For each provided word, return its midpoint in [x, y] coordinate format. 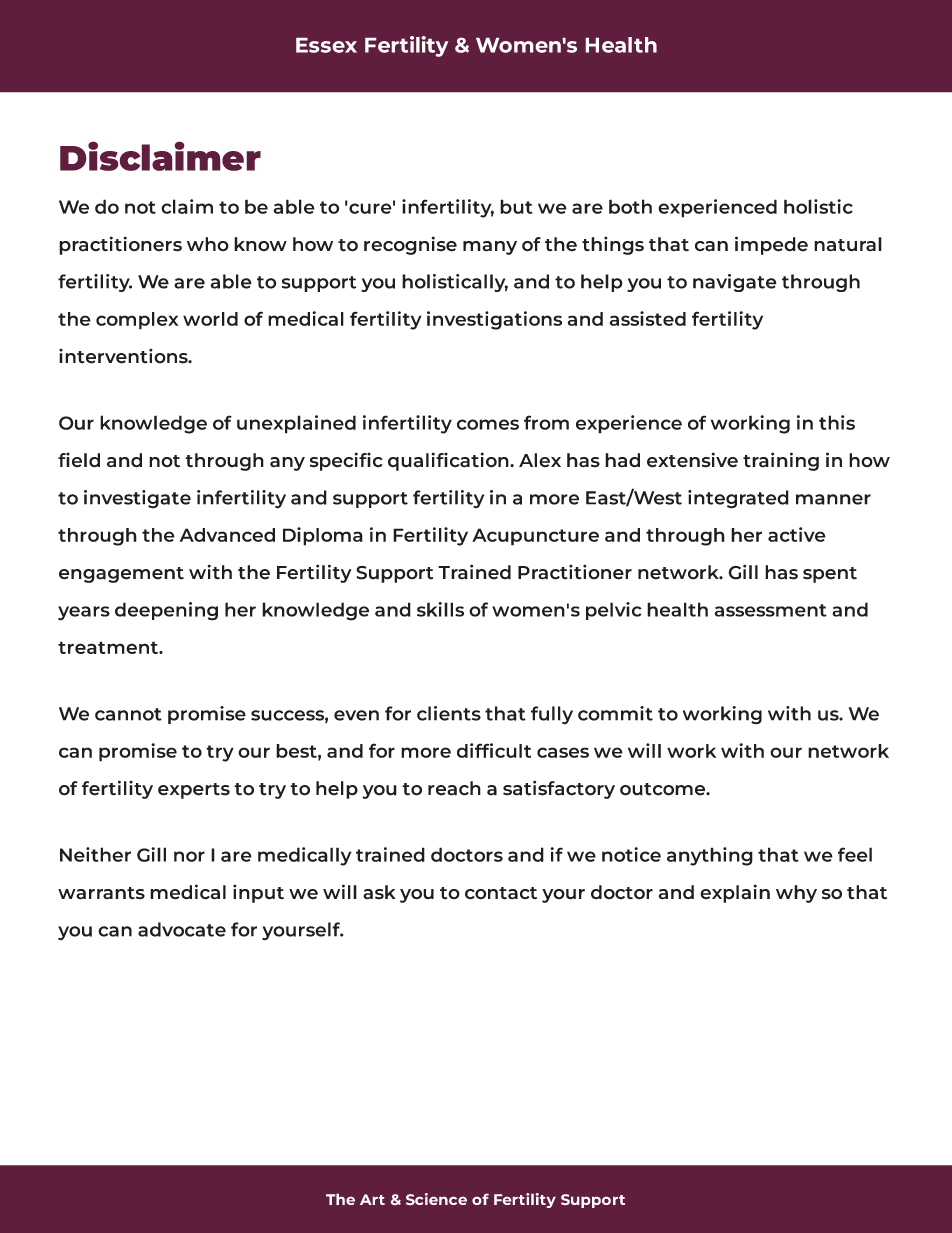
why [796, 894]
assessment [770, 610]
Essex [326, 45]
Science [436, 1199]
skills [440, 609]
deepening [166, 611]
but [516, 206]
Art [372, 1199]
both [630, 206]
